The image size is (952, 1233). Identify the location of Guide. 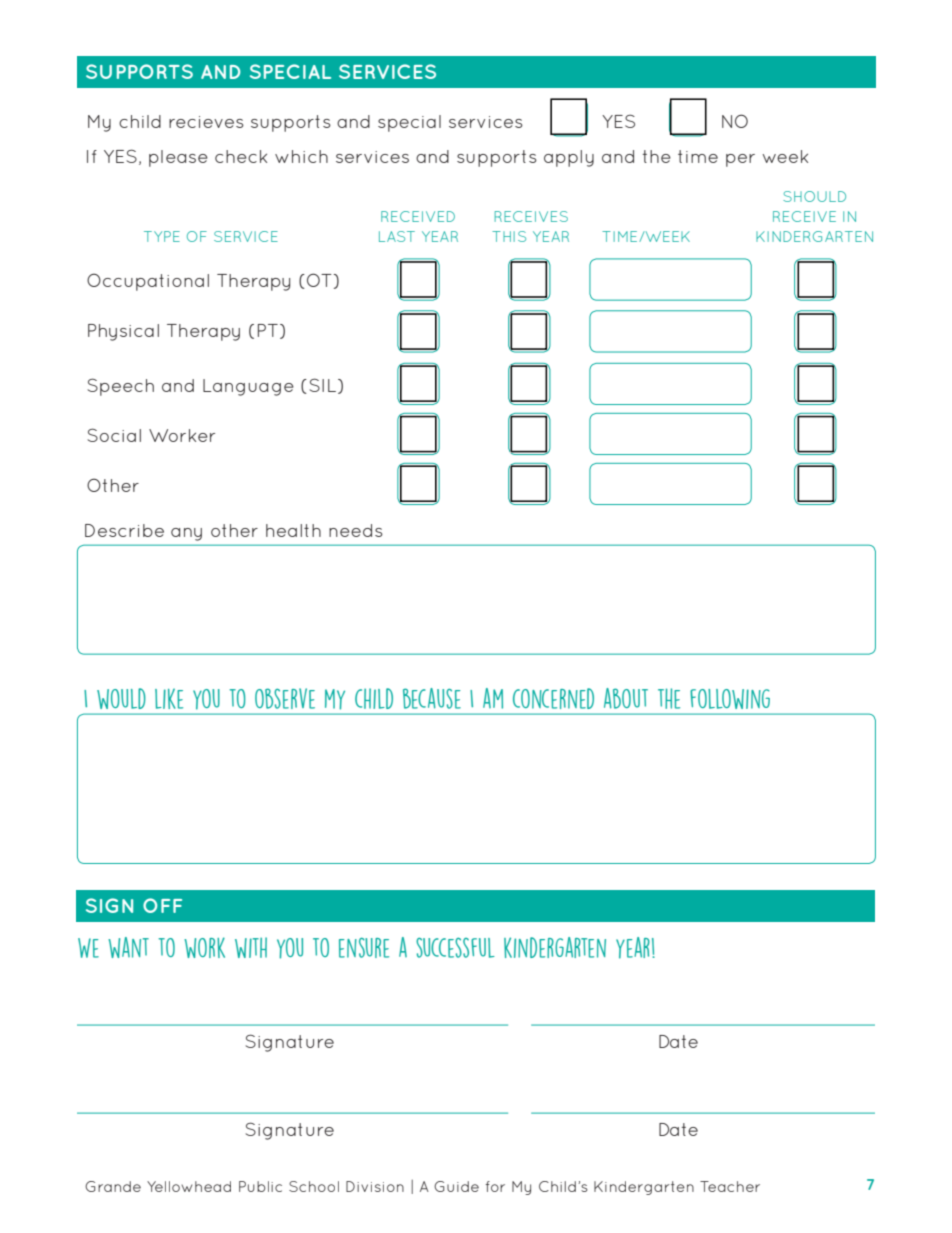
(456, 1186).
